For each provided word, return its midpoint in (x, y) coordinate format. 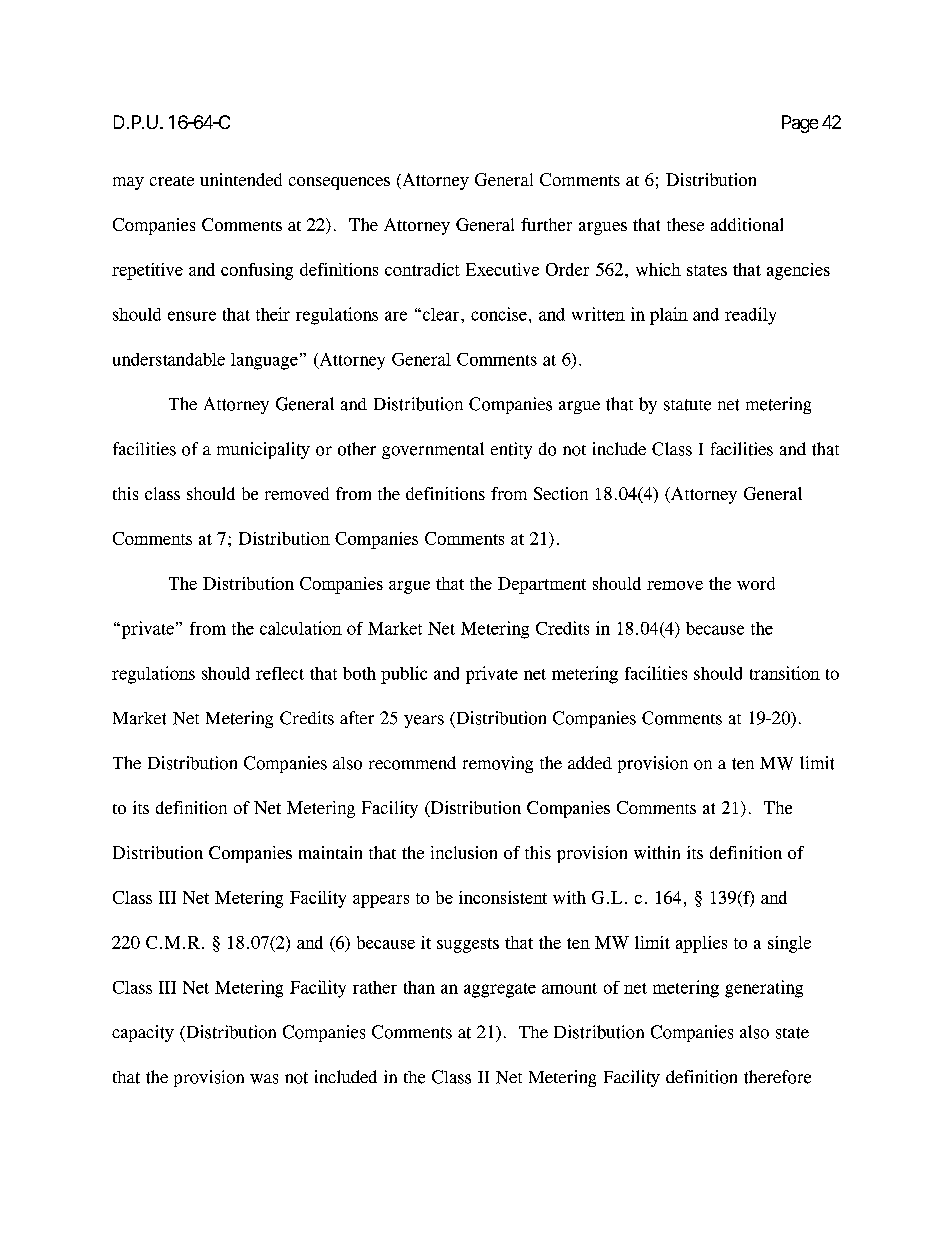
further (546, 224)
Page (800, 124)
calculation (301, 628)
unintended (241, 179)
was (264, 1079)
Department (542, 585)
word (756, 583)
